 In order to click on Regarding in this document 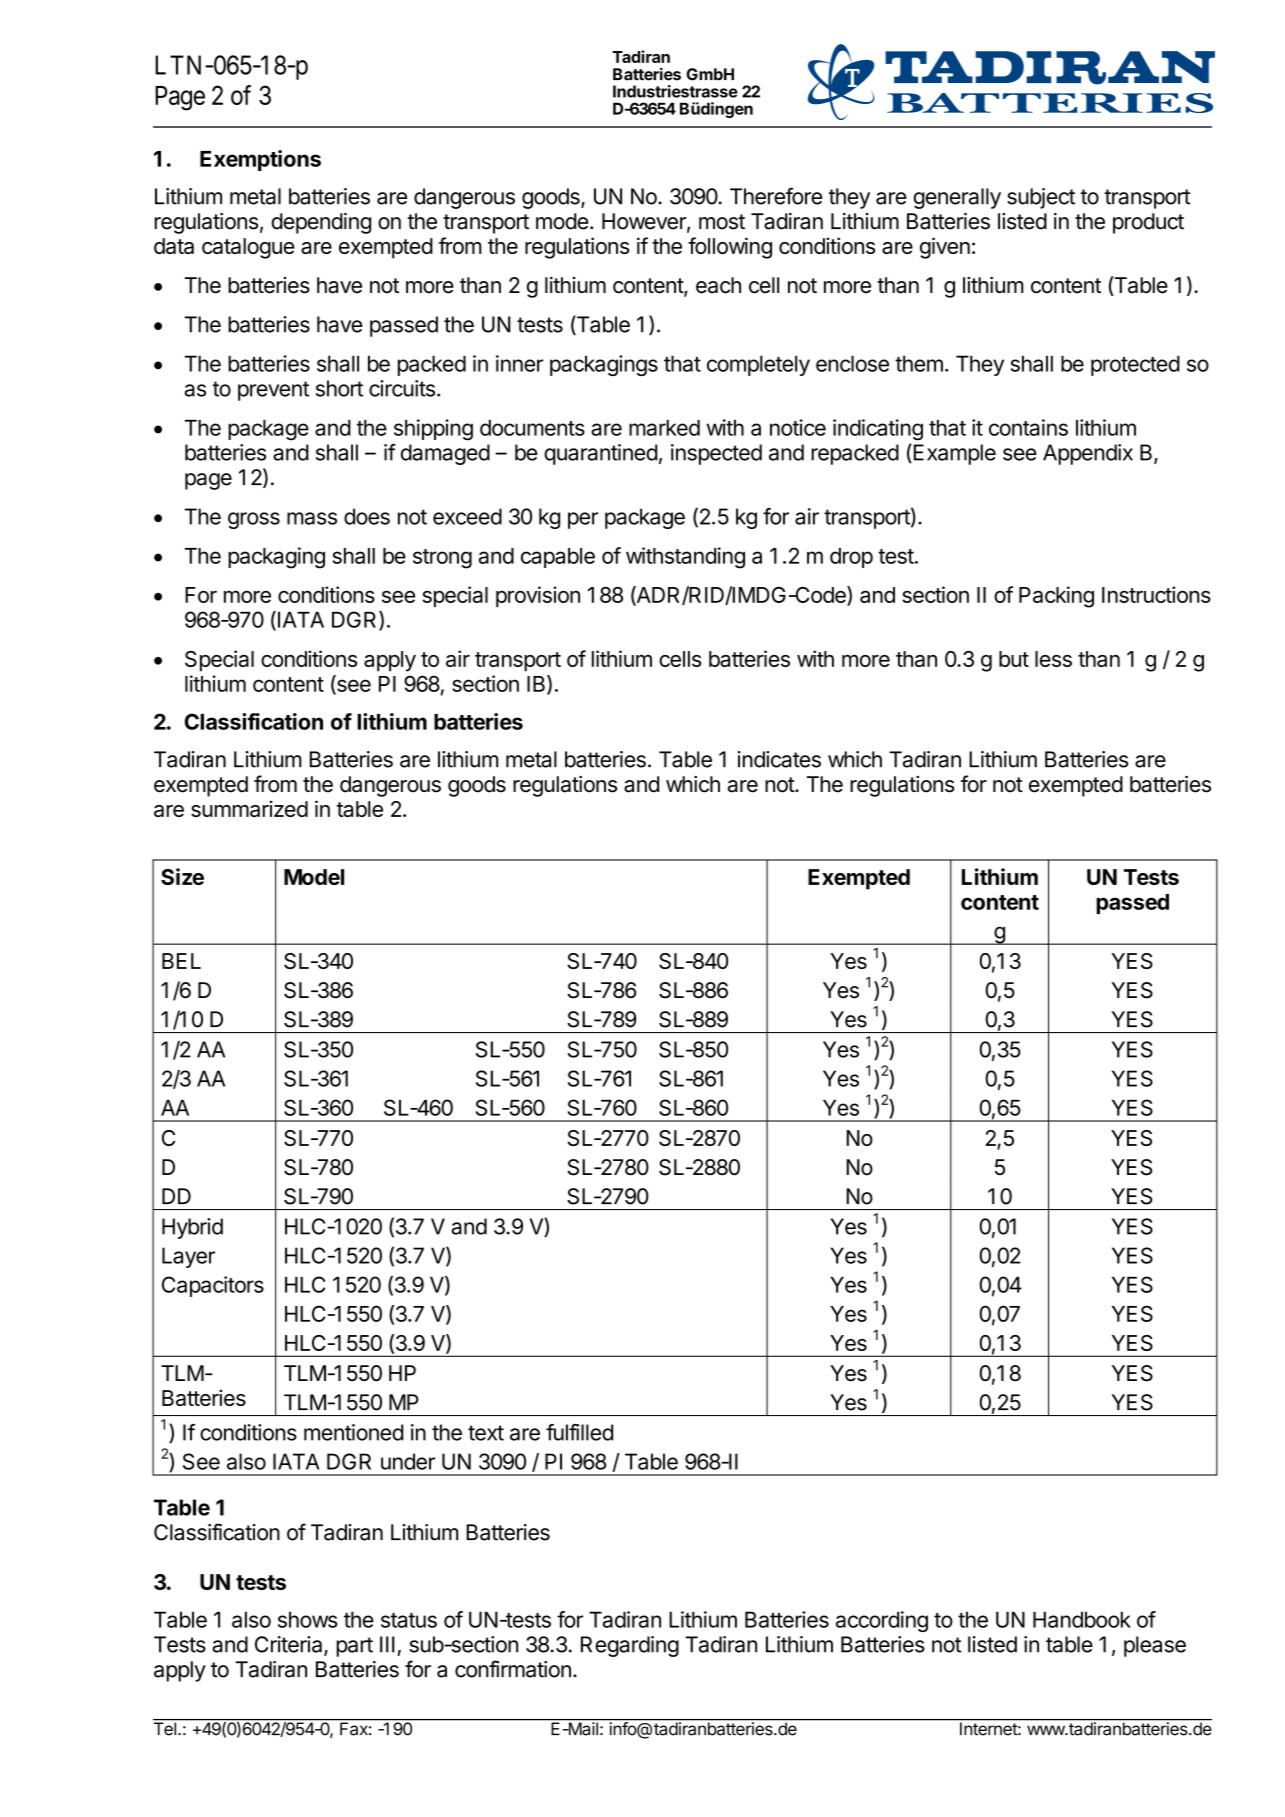, I will do `click(630, 1646)`.
